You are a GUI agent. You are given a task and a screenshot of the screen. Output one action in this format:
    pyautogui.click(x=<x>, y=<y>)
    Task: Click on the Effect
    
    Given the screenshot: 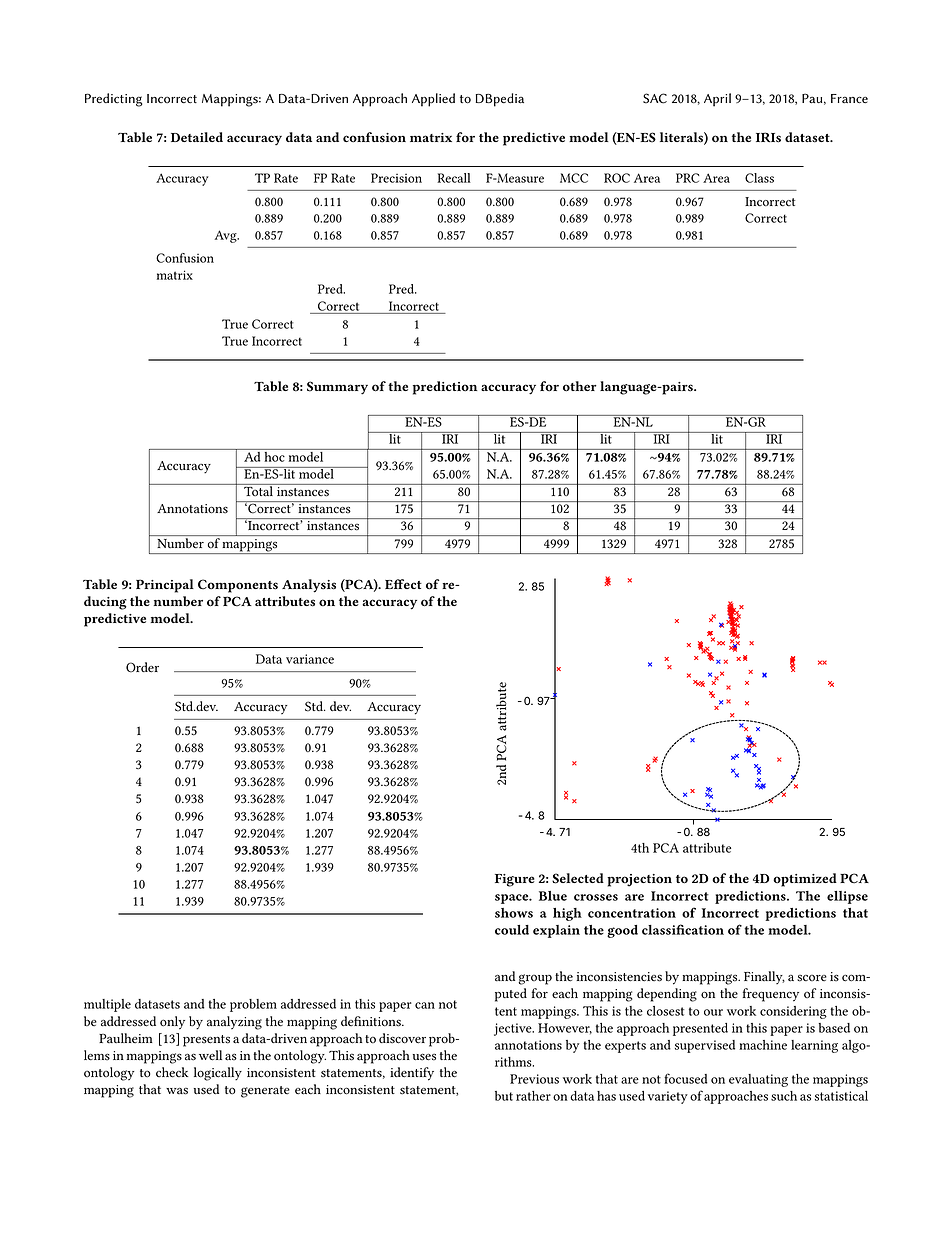 What is the action you would take?
    pyautogui.click(x=403, y=584)
